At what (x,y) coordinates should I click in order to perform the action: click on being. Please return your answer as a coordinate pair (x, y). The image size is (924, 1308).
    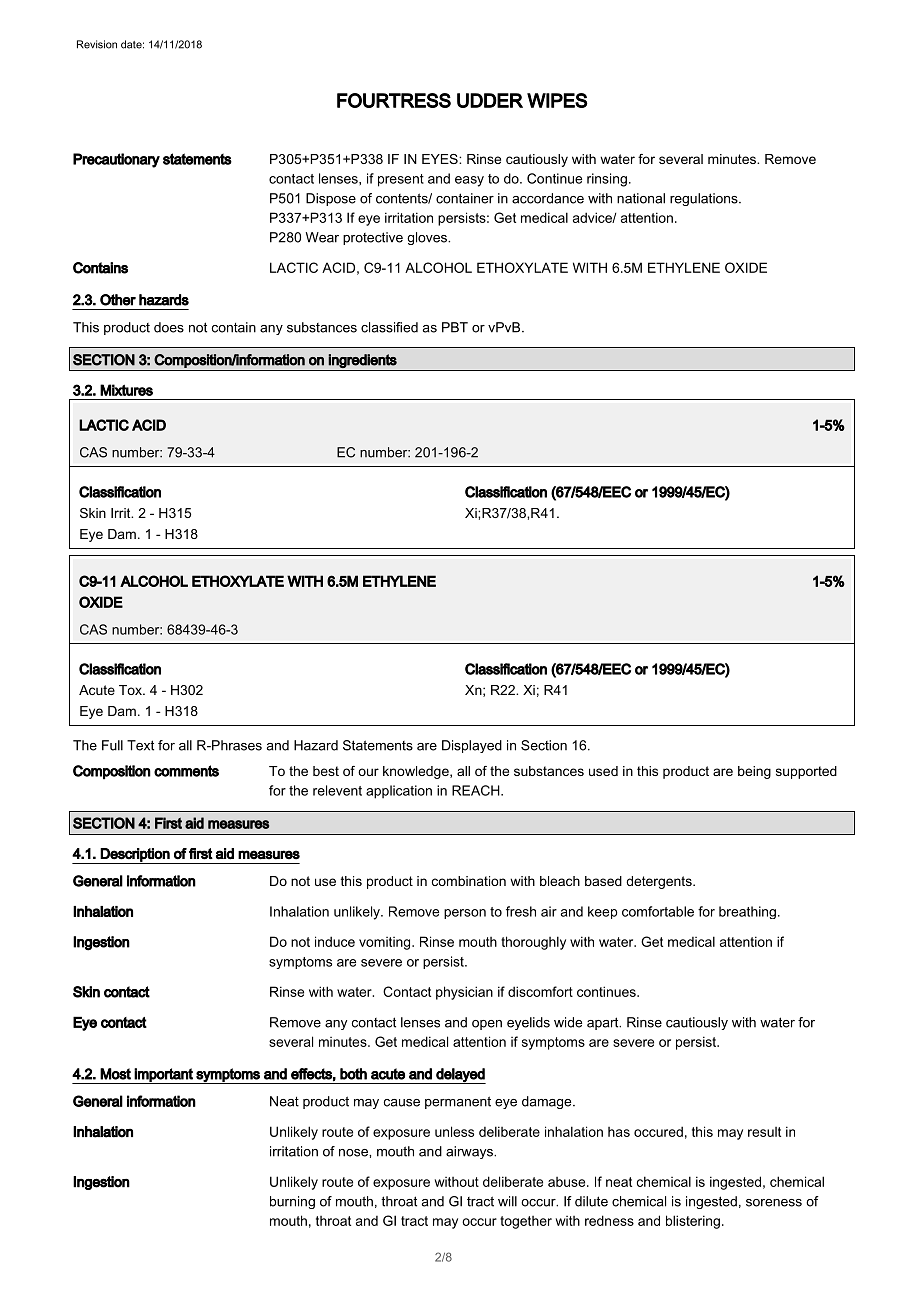
    Looking at the image, I should click on (754, 772).
